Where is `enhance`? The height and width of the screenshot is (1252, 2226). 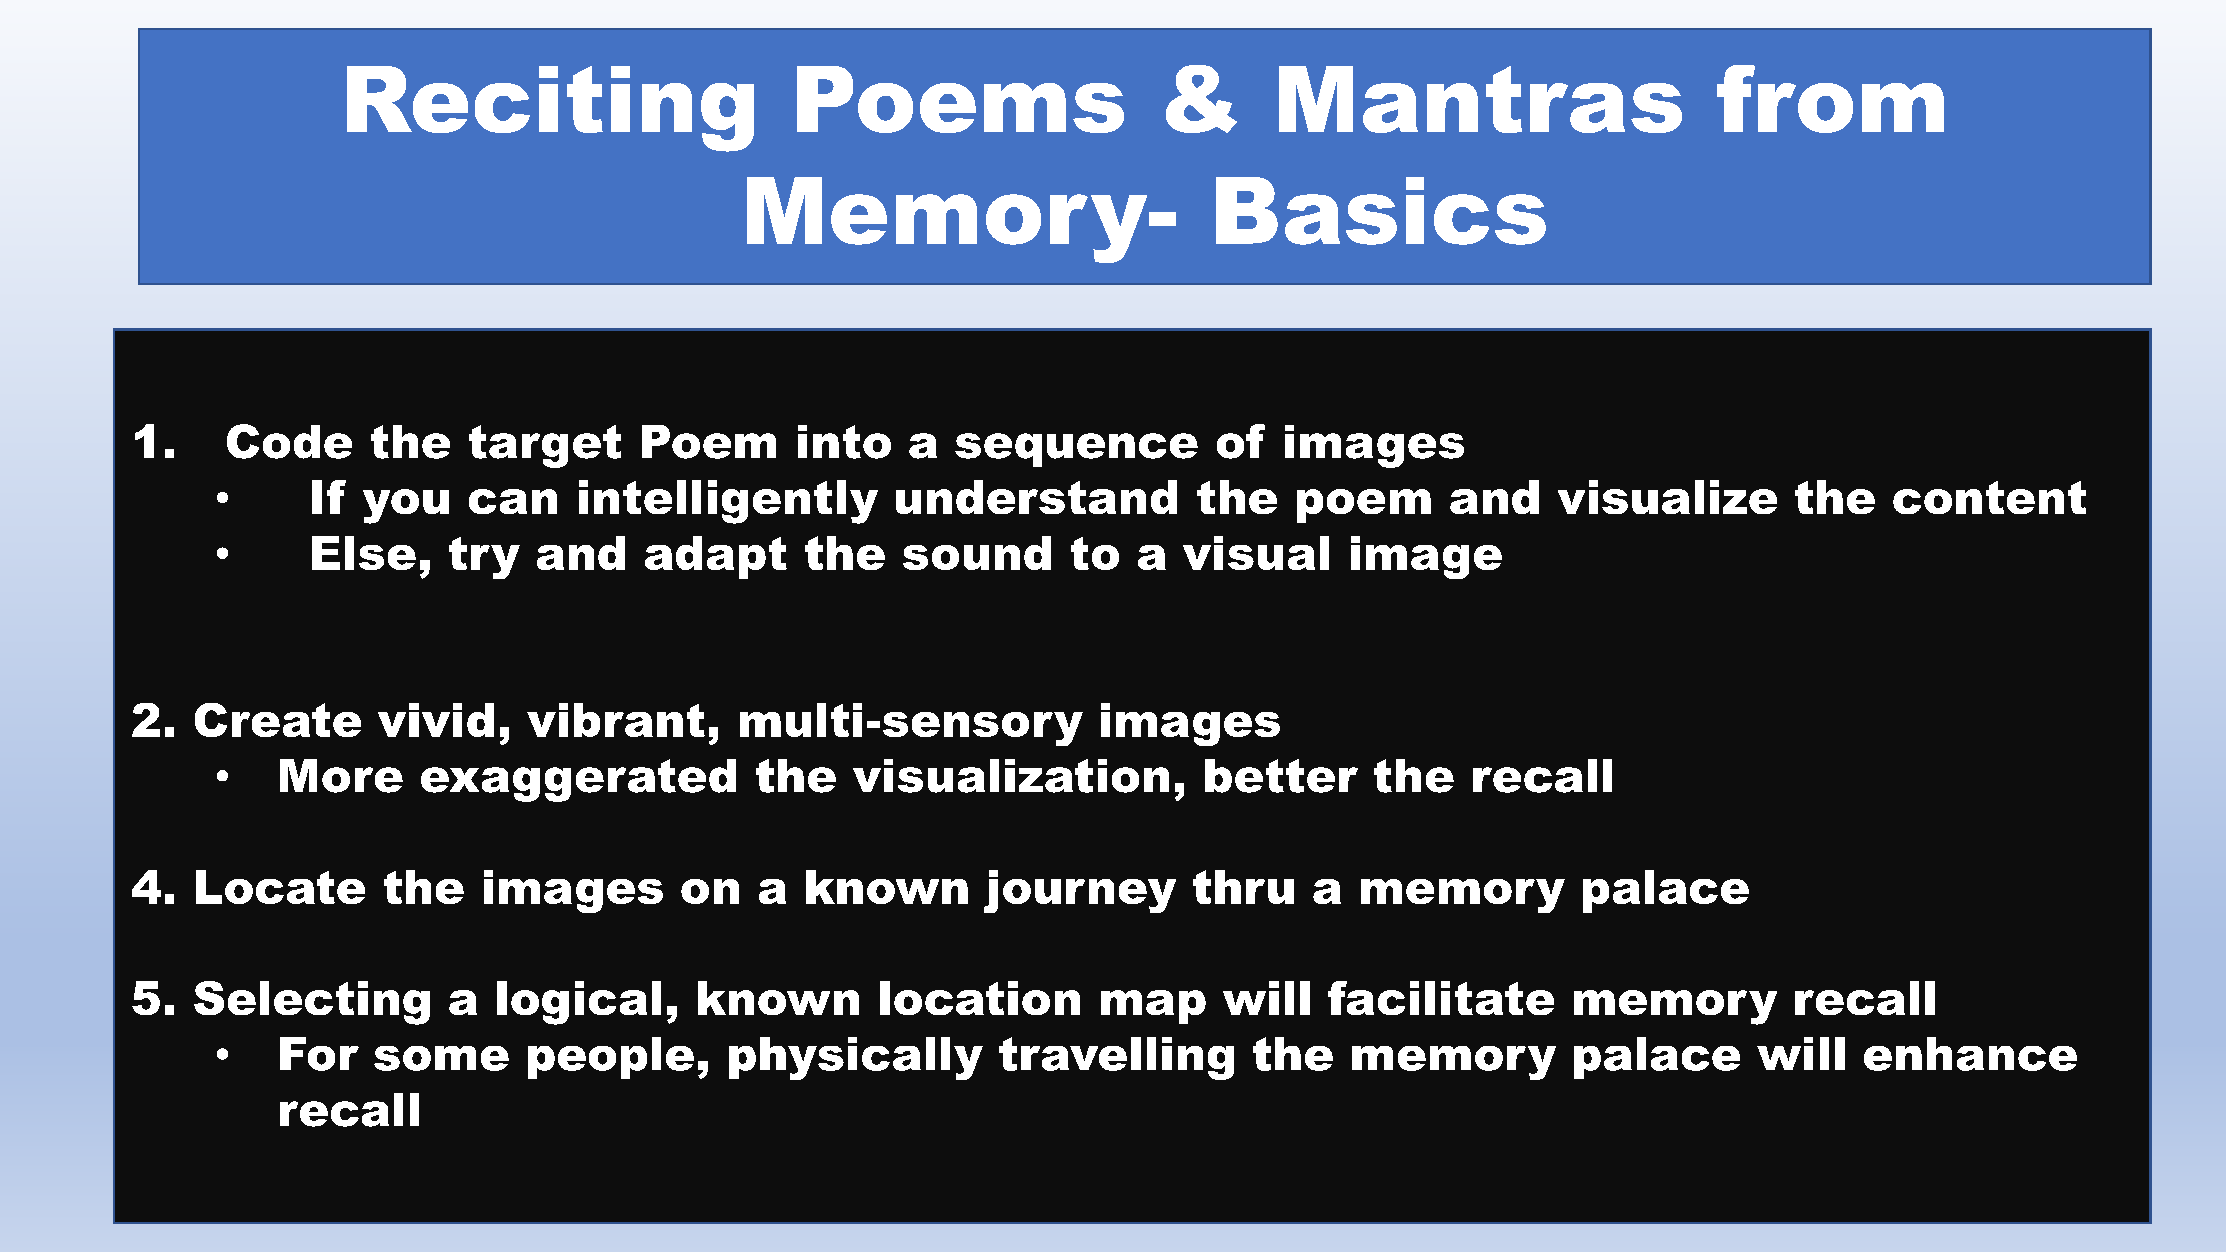
enhance is located at coordinates (1970, 1054).
